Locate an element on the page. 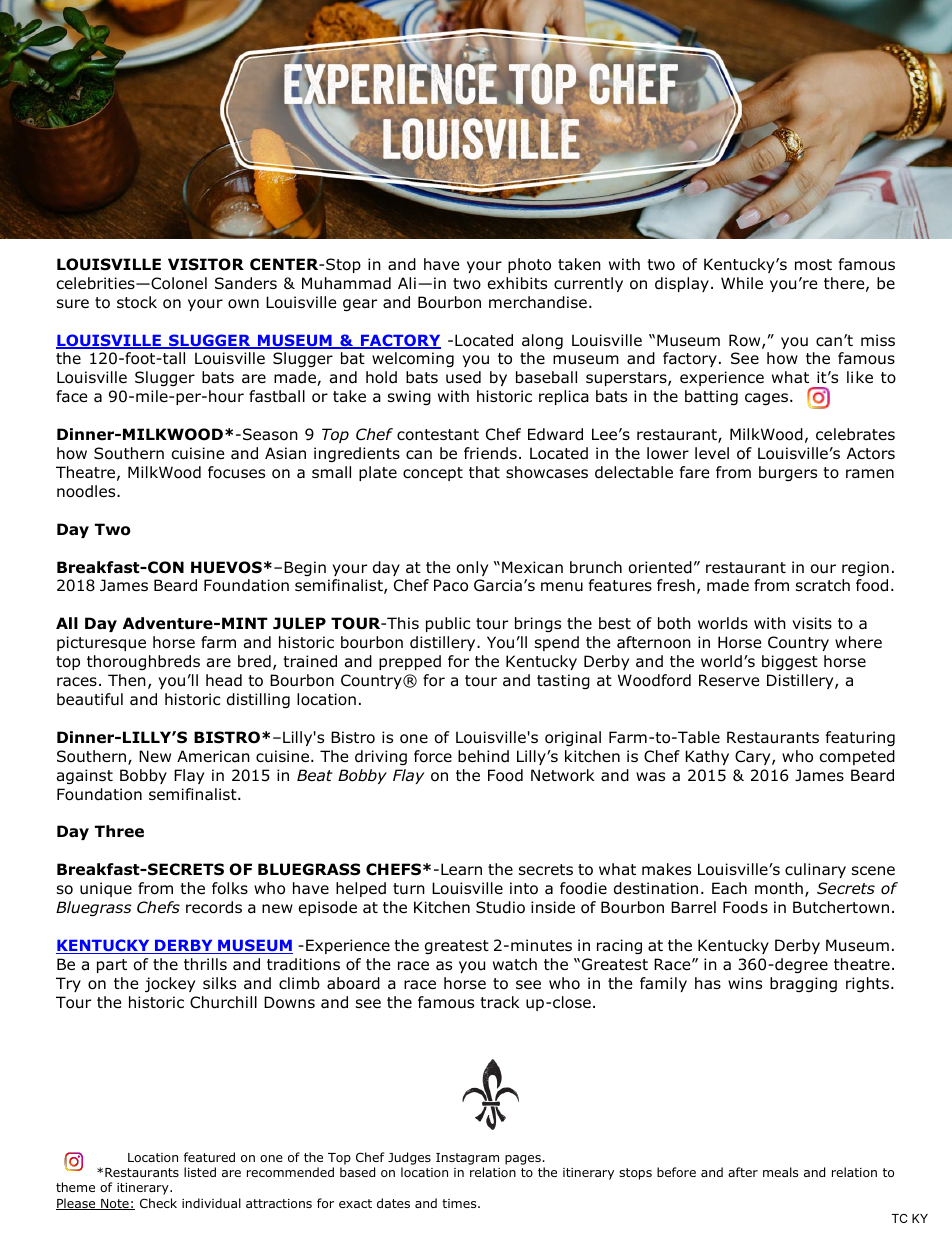 The image size is (952, 1233). listed is located at coordinates (200, 1172).
